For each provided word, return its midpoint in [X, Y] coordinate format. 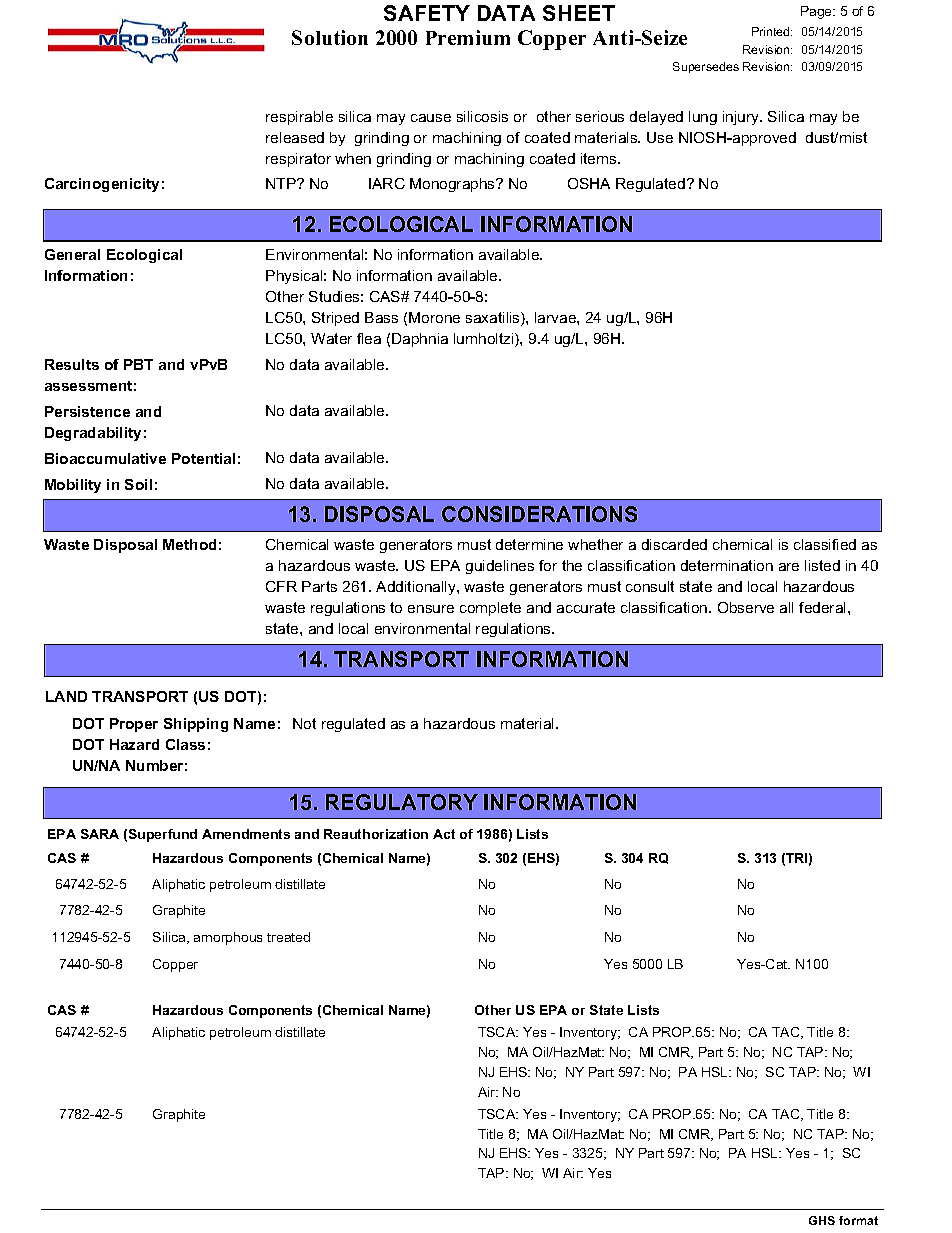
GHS [822, 1220]
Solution [330, 37]
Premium [468, 37]
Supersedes [706, 67]
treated [288, 937]
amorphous [228, 938]
